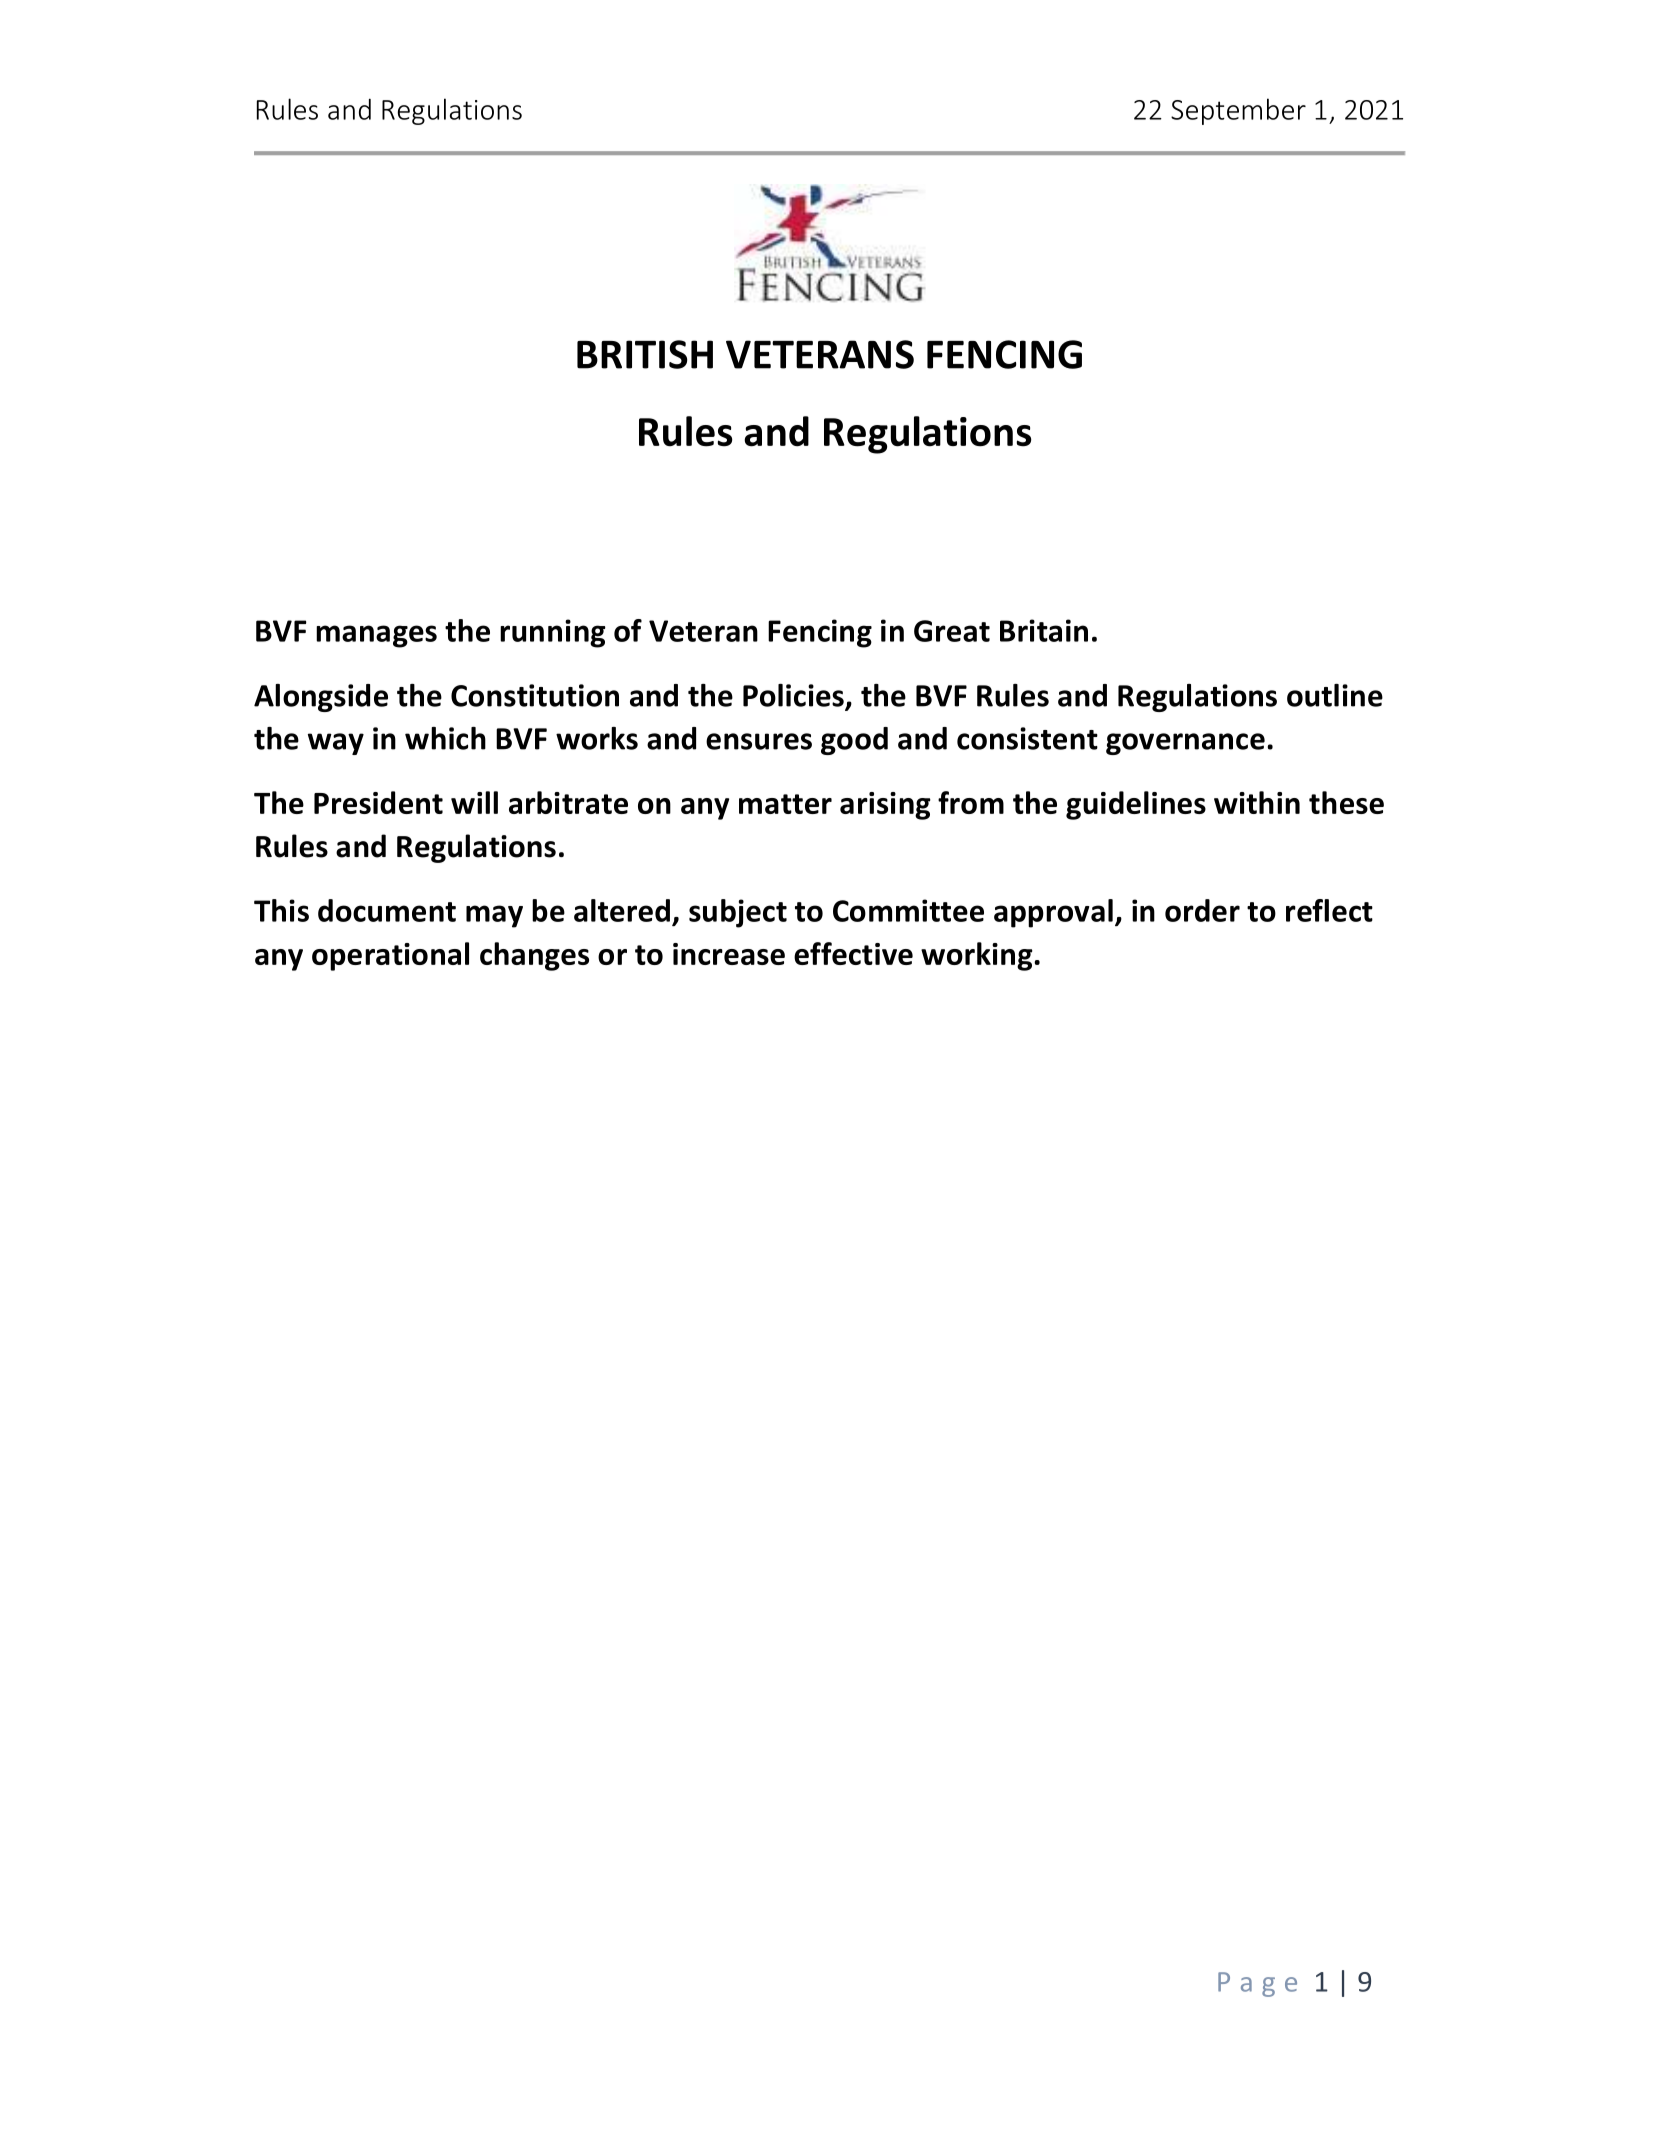 The image size is (1661, 2149). What do you see at coordinates (1202, 910) in the screenshot?
I see `order` at bounding box center [1202, 910].
